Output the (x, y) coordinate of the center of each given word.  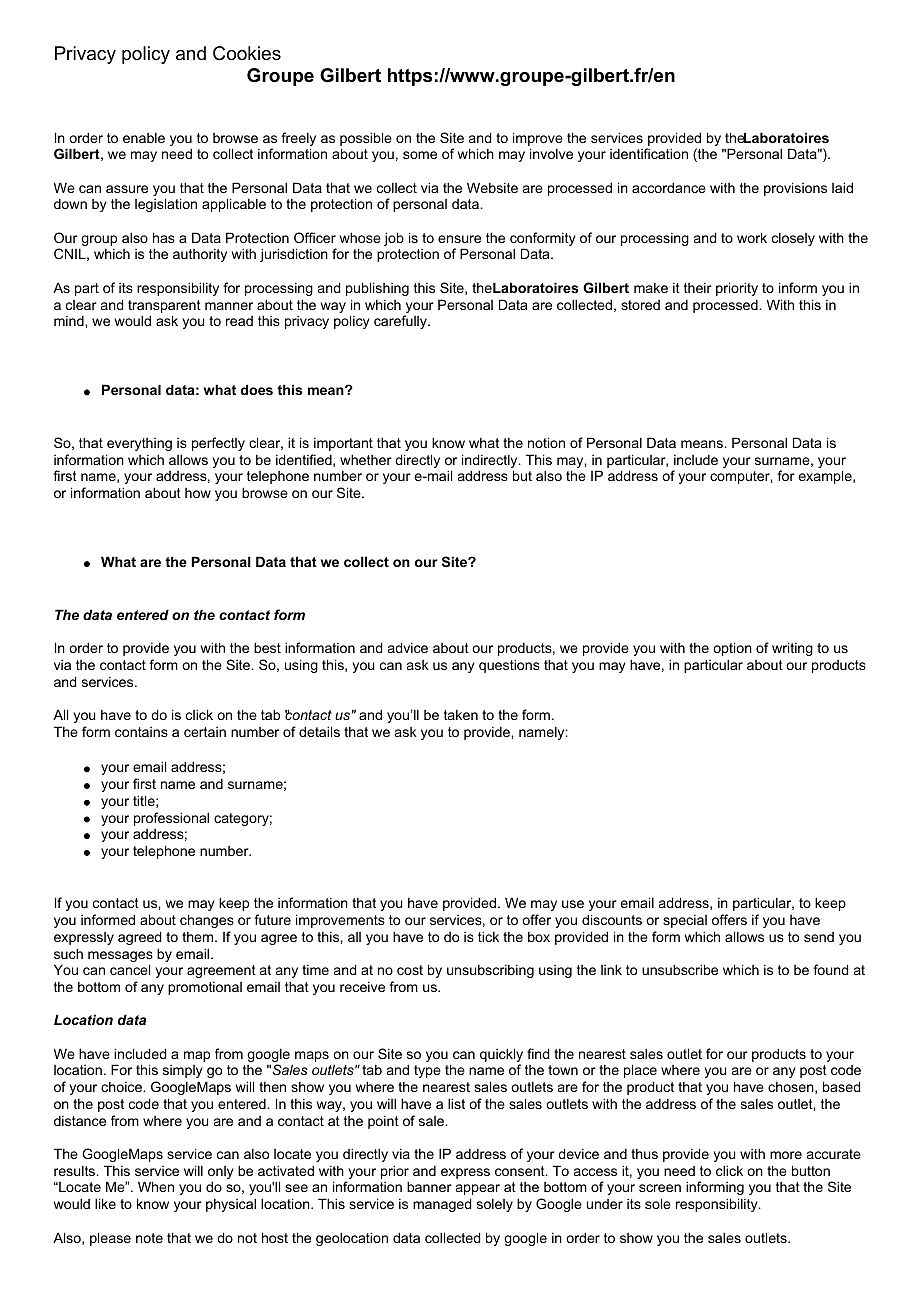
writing (792, 649)
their (698, 288)
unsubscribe (680, 969)
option (732, 649)
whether (366, 459)
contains (141, 732)
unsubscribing (490, 971)
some (420, 155)
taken (461, 715)
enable (144, 137)
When (156, 1186)
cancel (130, 969)
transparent (164, 306)
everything (139, 444)
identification (649, 153)
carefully (401, 322)
